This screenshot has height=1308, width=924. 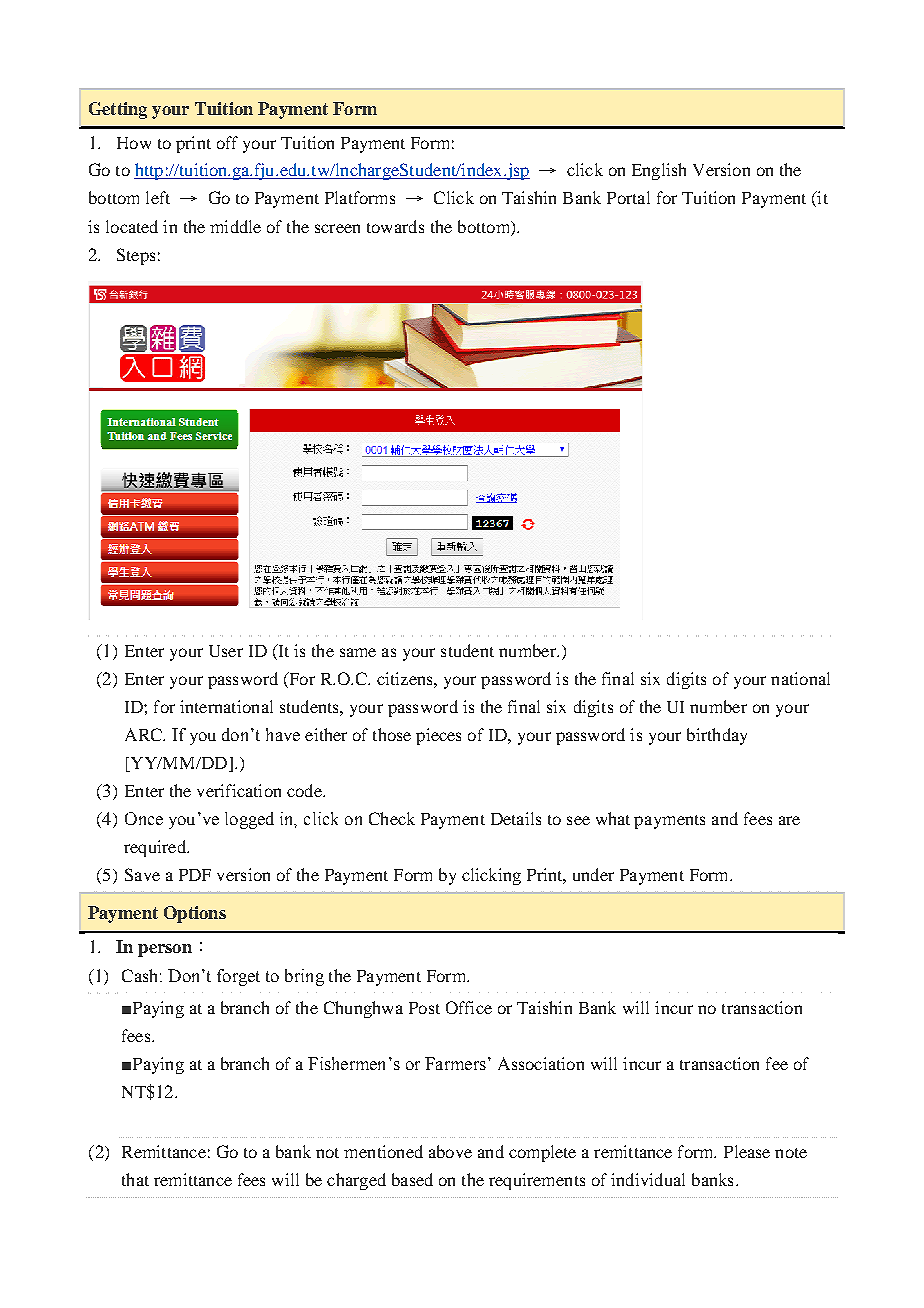 I want to click on are, so click(x=789, y=820).
